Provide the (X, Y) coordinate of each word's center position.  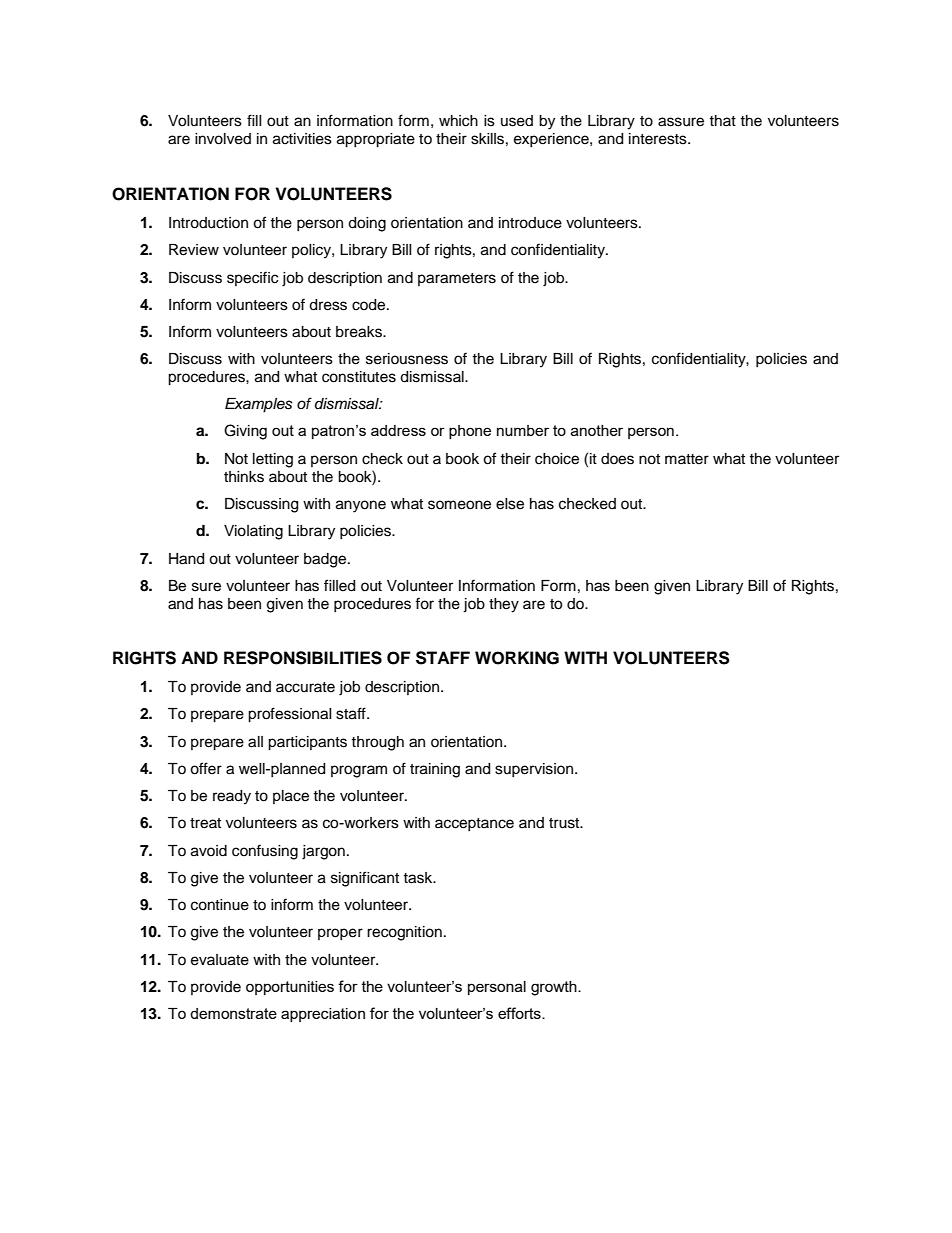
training (435, 770)
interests (659, 139)
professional (290, 715)
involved (223, 139)
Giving (245, 432)
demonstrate (233, 1013)
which (458, 121)
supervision (534, 770)
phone (470, 432)
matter (687, 459)
